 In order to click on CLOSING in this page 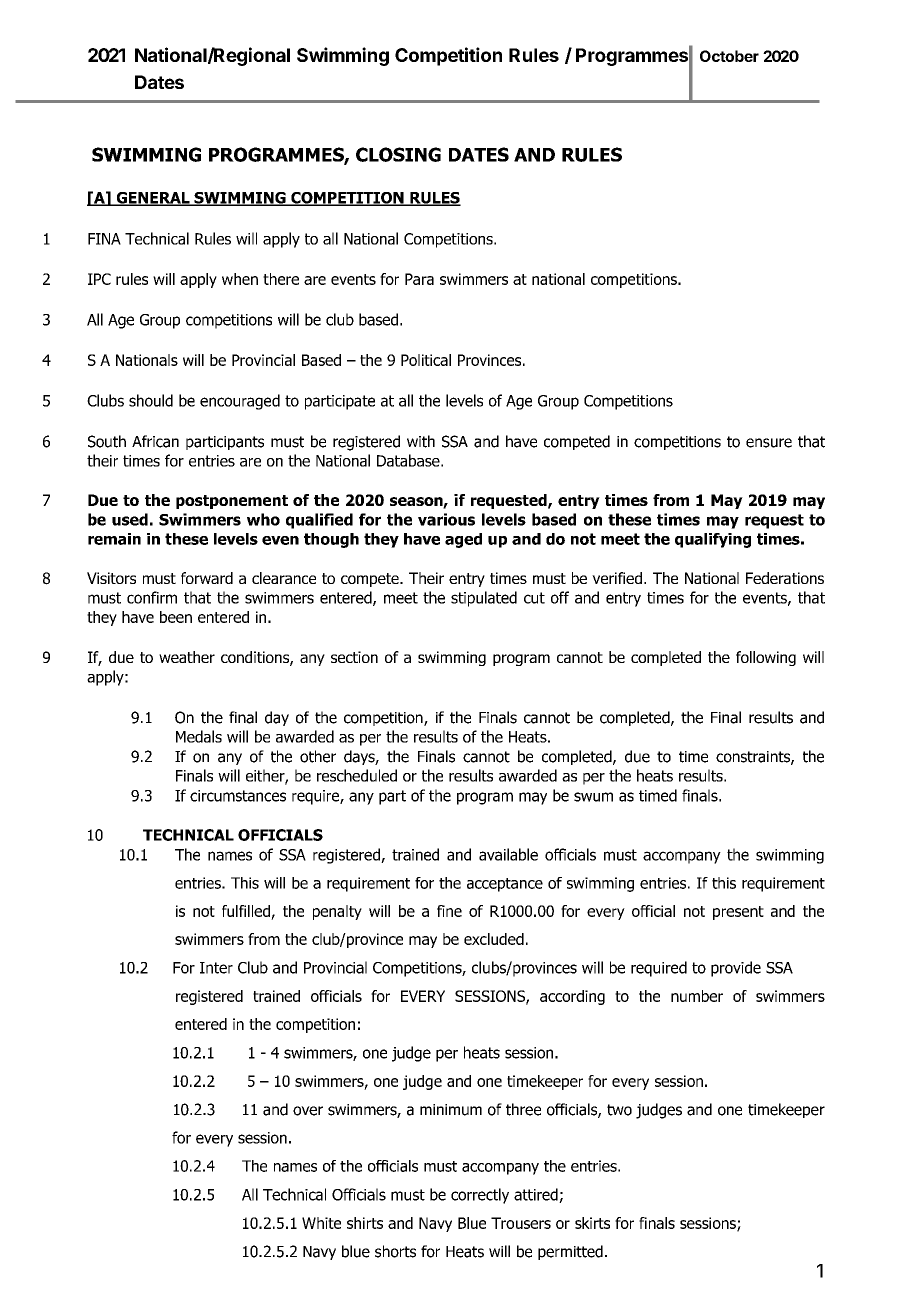, I will do `click(398, 154)`.
